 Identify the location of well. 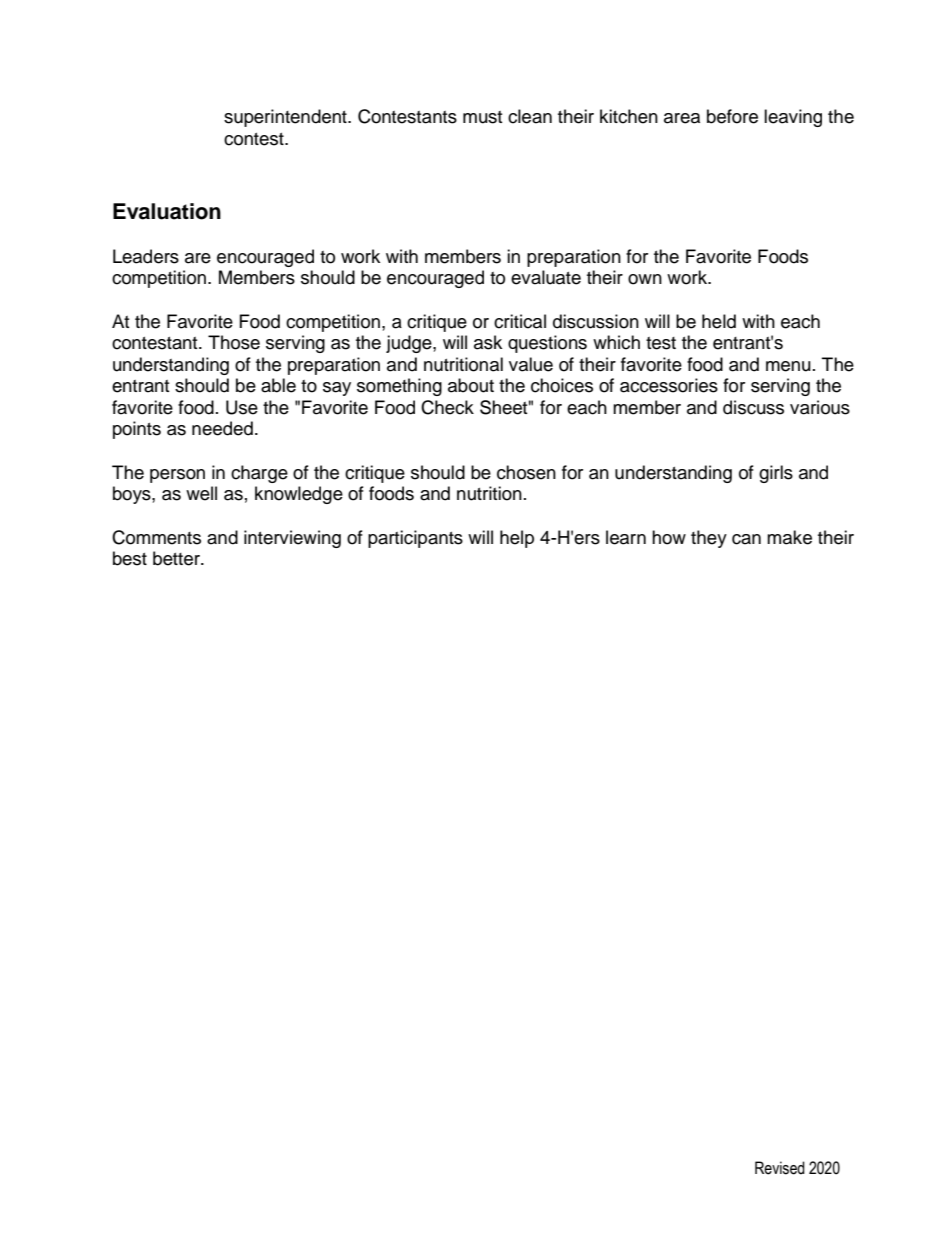
(201, 493).
